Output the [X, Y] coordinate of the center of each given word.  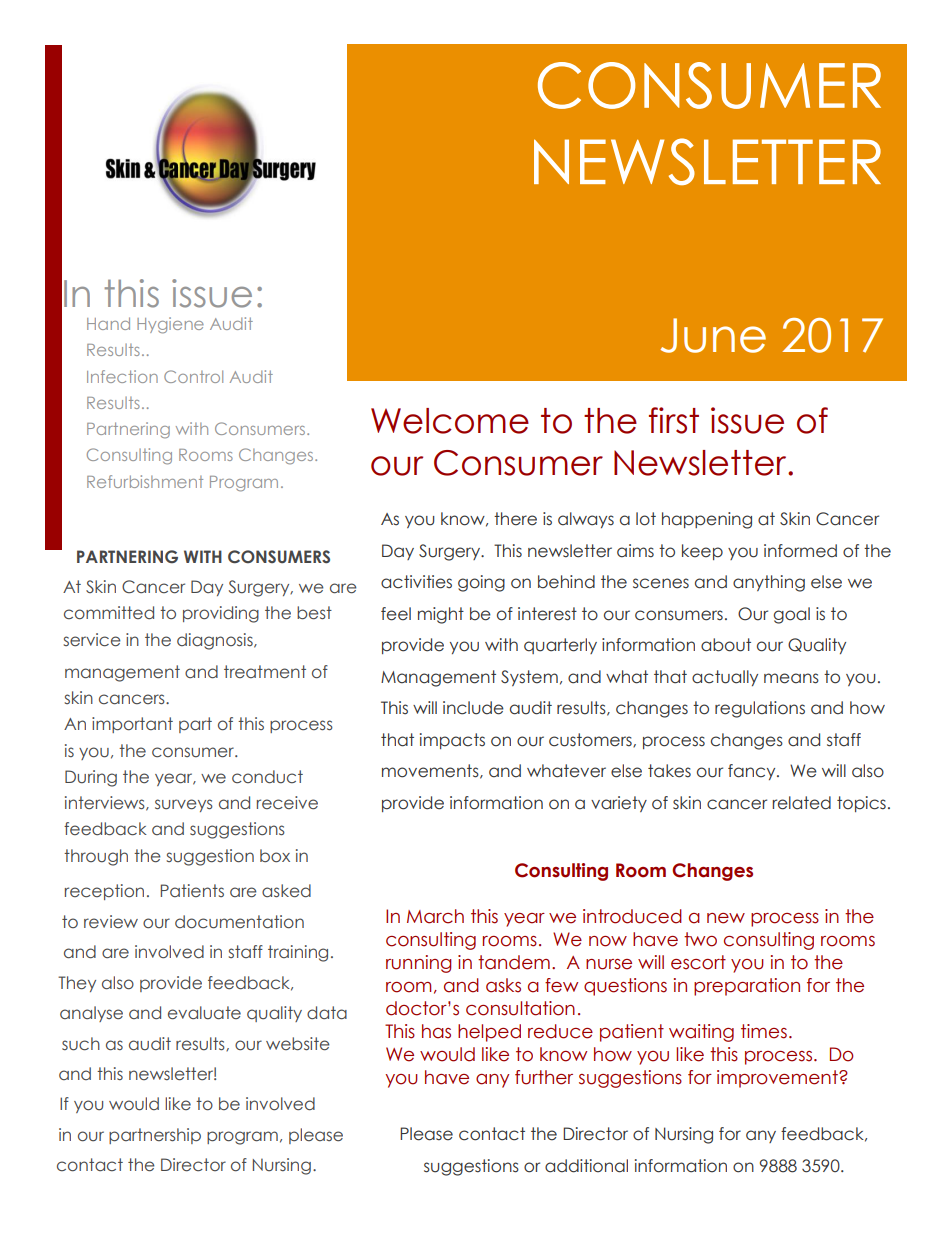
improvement [778, 1079]
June [713, 335]
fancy [753, 772]
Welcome [450, 421]
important [132, 725]
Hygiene [170, 325]
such [81, 1044]
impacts [452, 741]
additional [586, 1166]
